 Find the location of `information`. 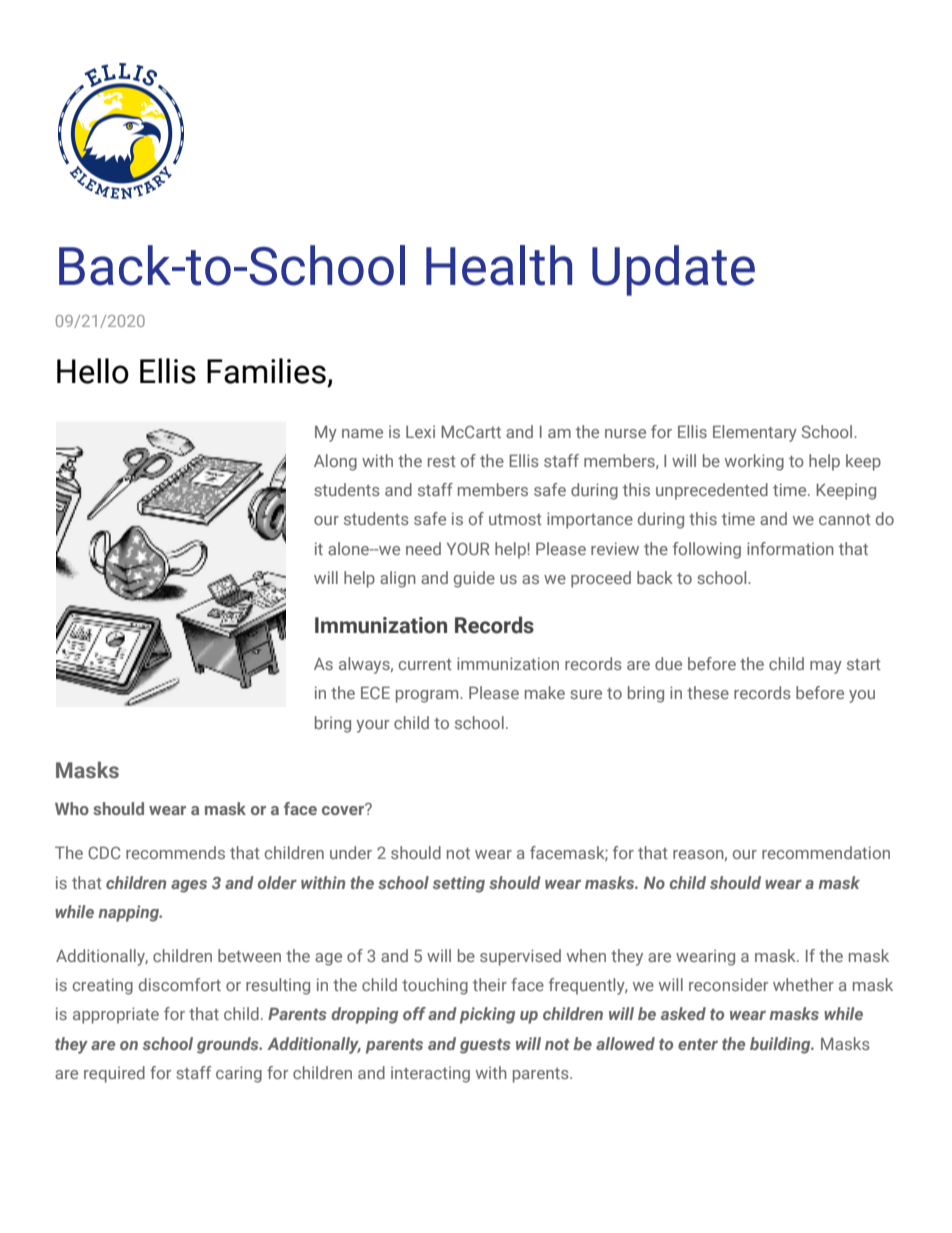

information is located at coordinates (790, 548).
